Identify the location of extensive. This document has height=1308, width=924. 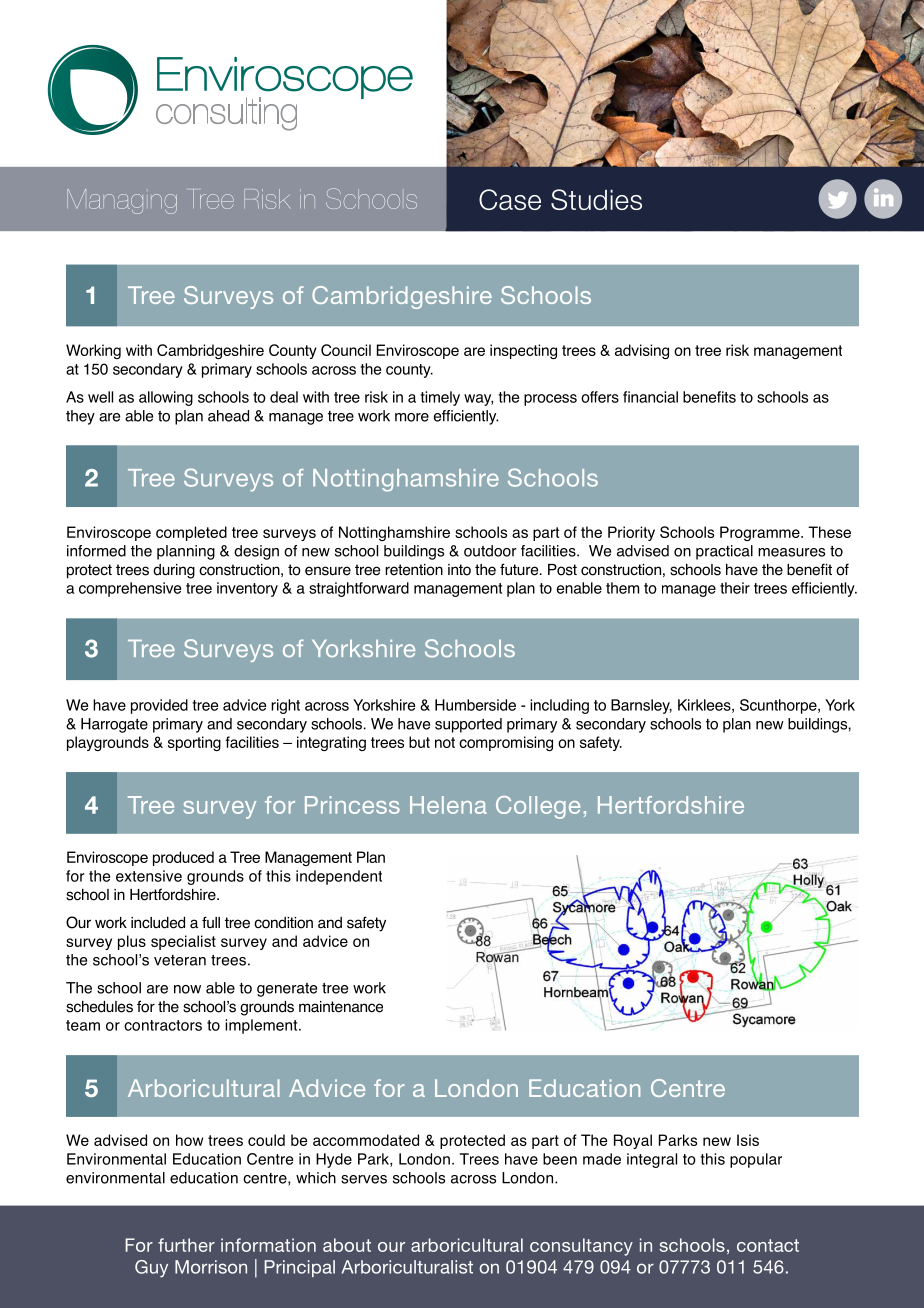
(149, 876).
